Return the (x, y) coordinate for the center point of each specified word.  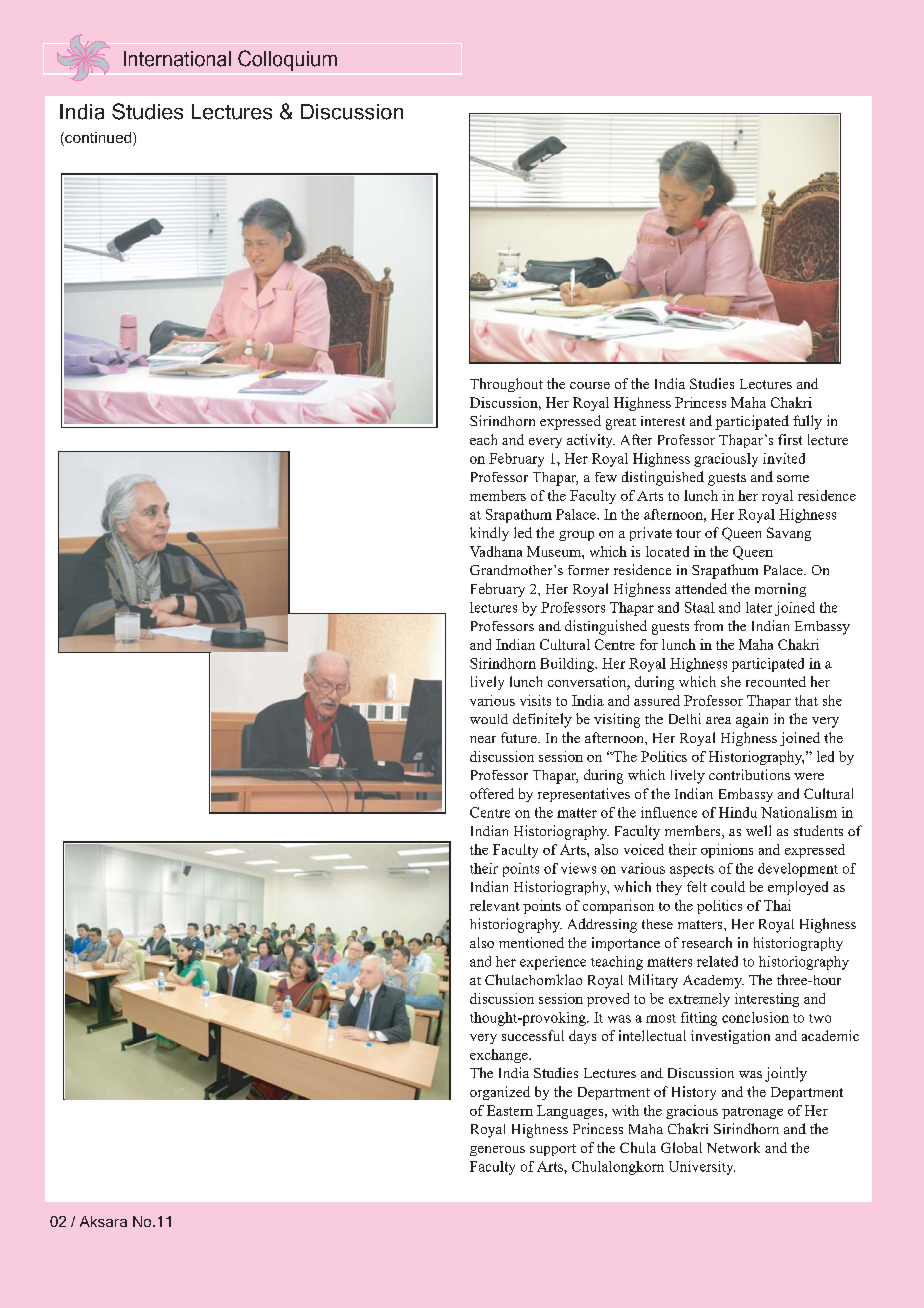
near (483, 739)
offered (492, 793)
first (790, 439)
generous (497, 1151)
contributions (749, 774)
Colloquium (287, 60)
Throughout (506, 385)
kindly (489, 534)
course (590, 385)
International (177, 59)
